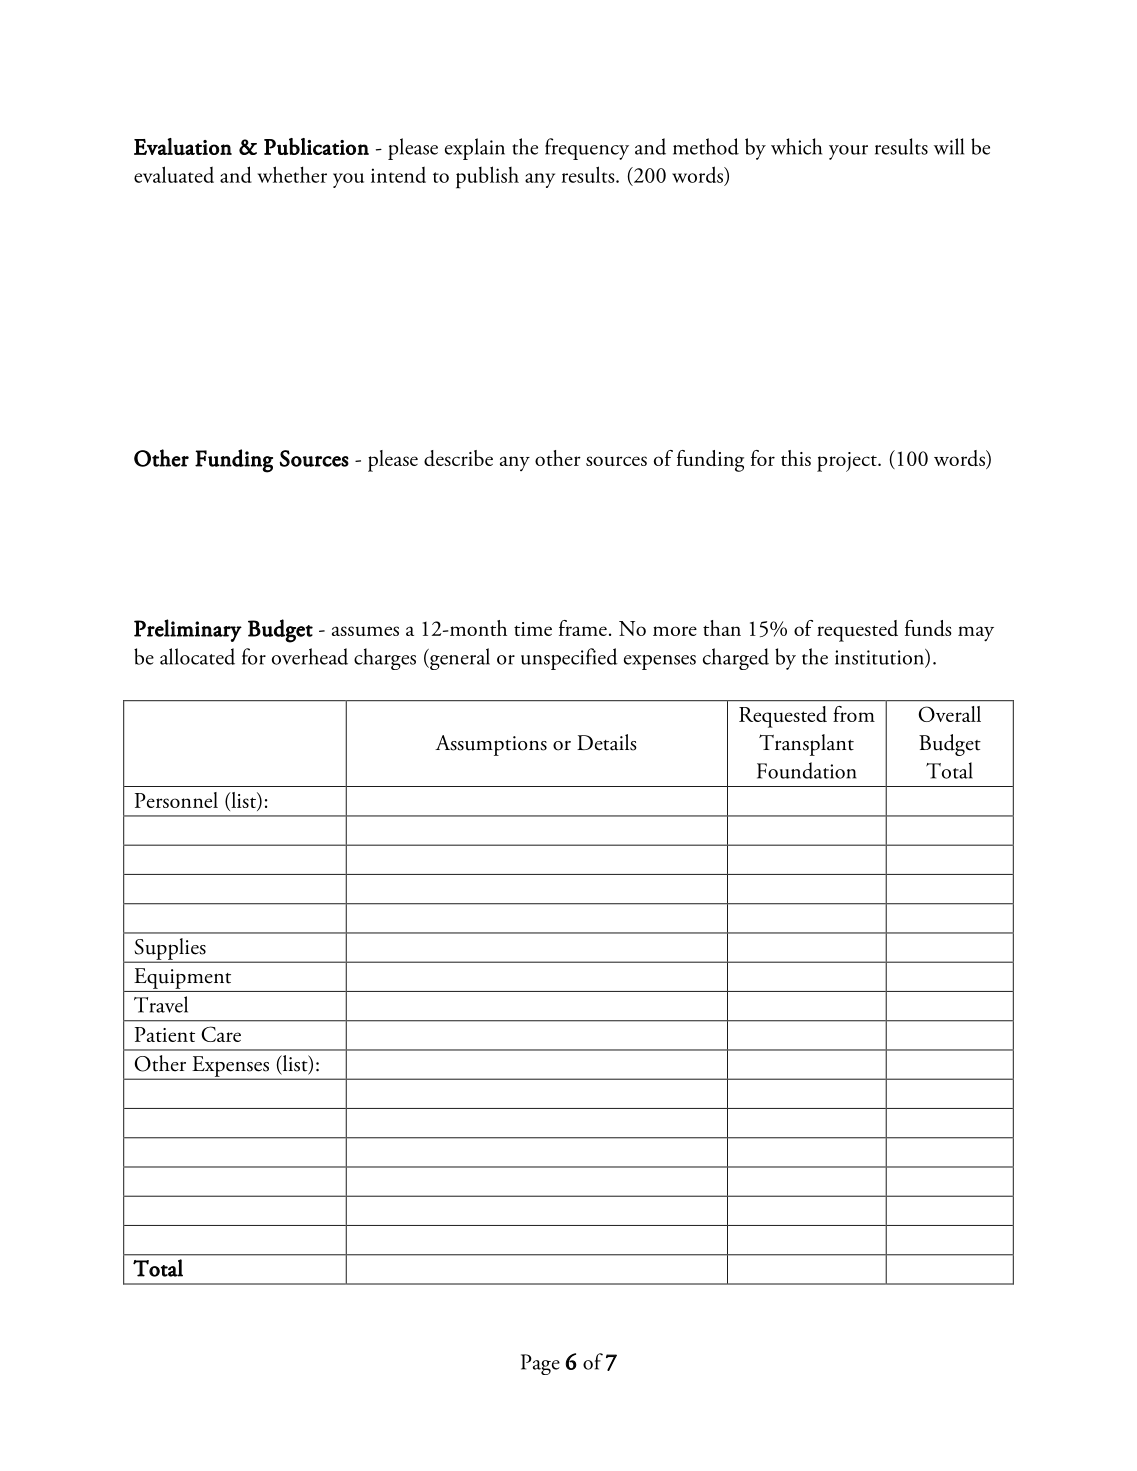  Describe the element at coordinates (607, 742) in the page. I see `Details` at that location.
